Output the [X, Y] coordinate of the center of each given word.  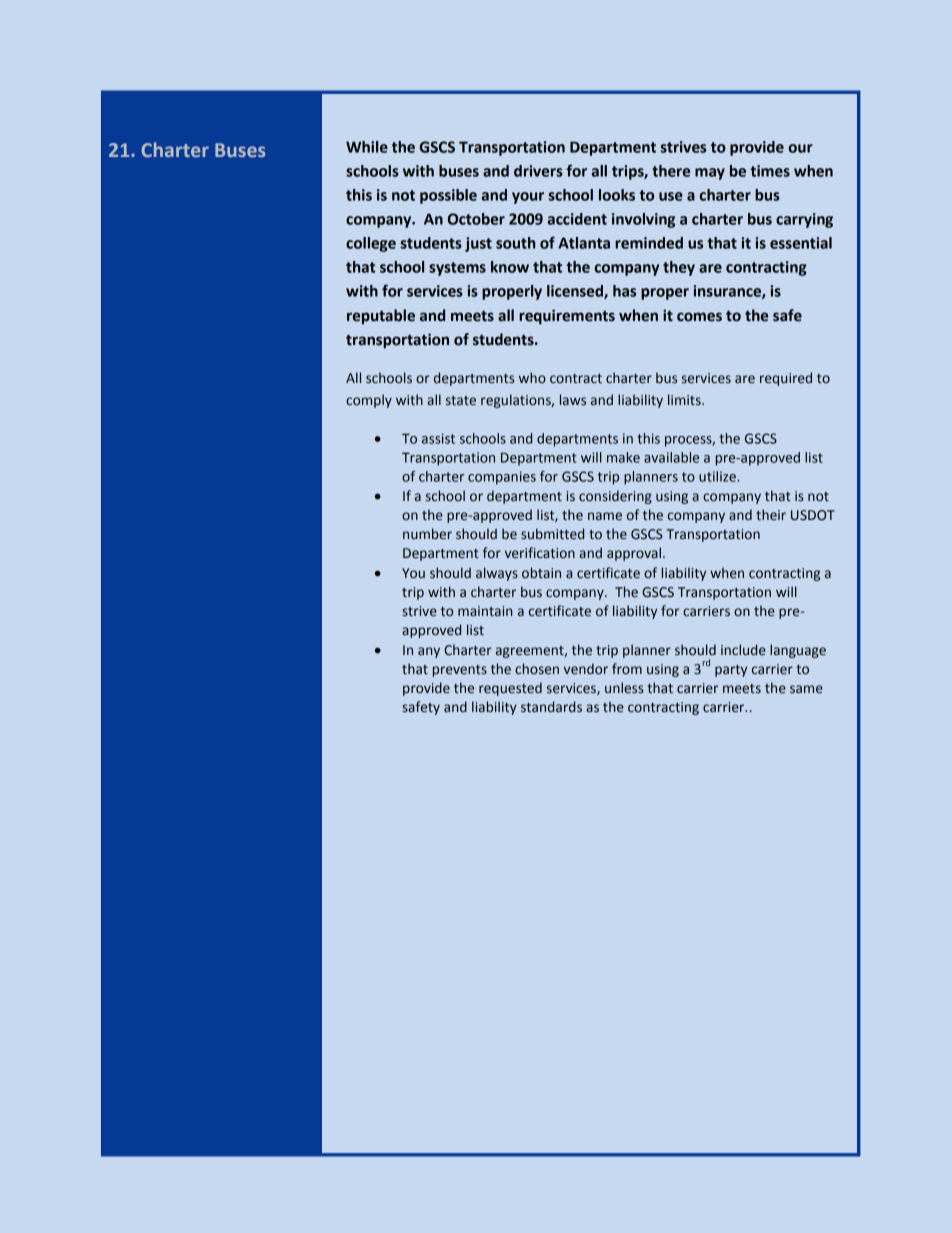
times [770, 171]
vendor [586, 669]
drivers [538, 171]
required [786, 379]
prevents [460, 671]
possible [448, 196]
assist [438, 438]
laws [573, 400]
